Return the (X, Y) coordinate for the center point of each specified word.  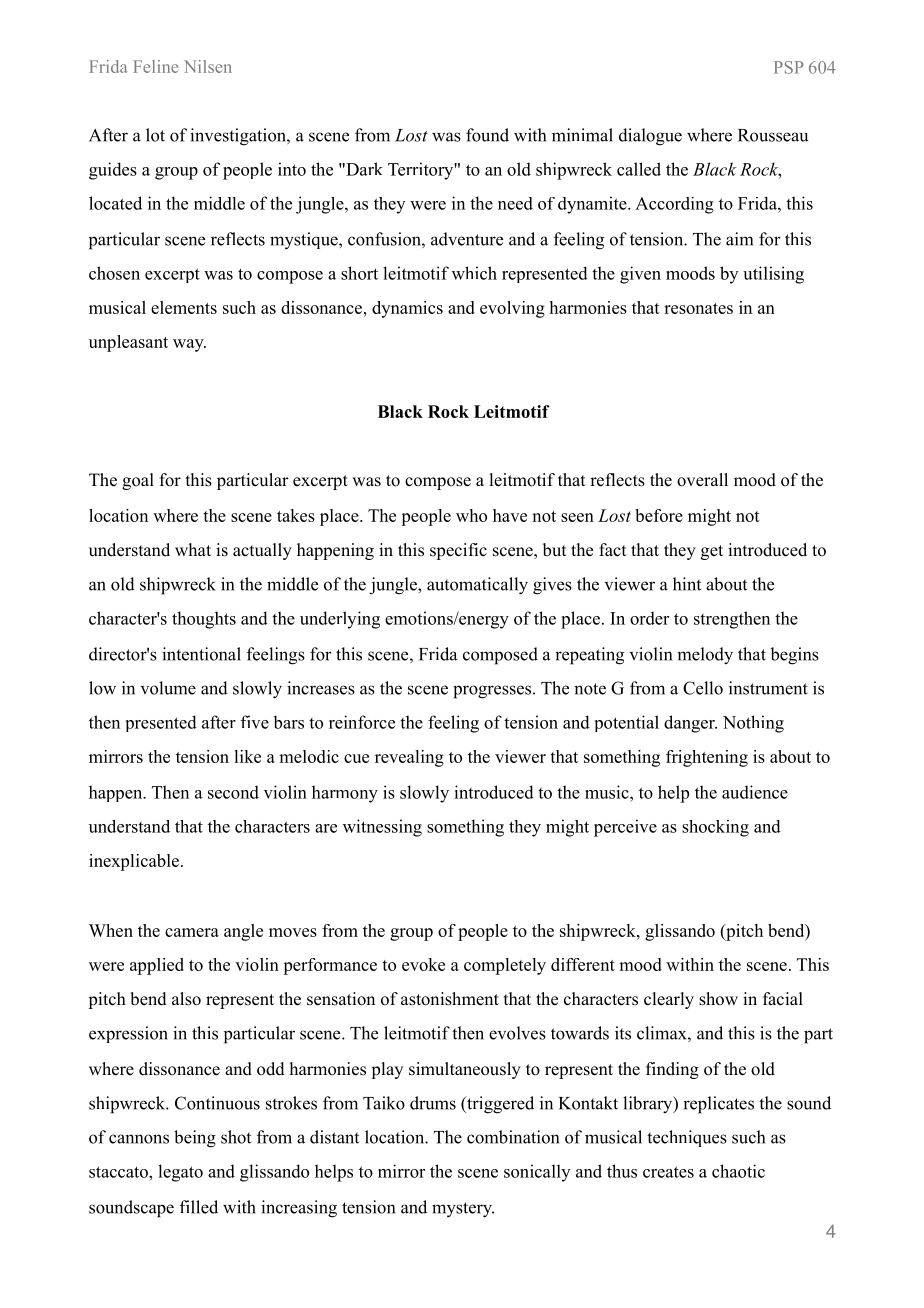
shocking (715, 828)
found (487, 135)
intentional (201, 654)
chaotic (738, 1171)
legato (180, 1173)
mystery (463, 1210)
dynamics (407, 309)
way (189, 345)
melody (705, 656)
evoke (423, 964)
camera (192, 932)
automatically (477, 586)
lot (155, 135)
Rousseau (773, 135)
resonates (698, 308)
